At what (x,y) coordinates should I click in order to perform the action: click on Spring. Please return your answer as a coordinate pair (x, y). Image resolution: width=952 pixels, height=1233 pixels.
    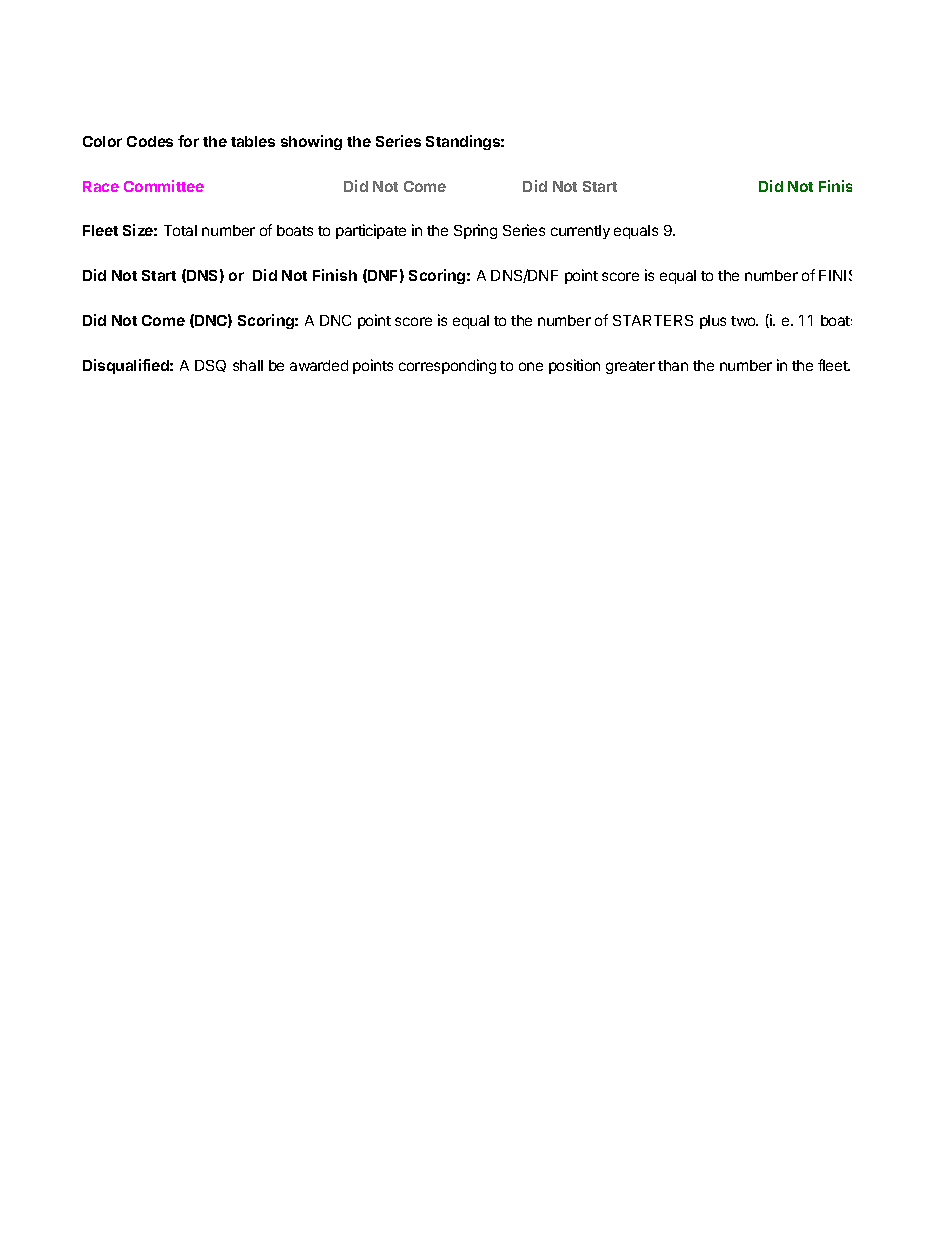
    Looking at the image, I should click on (475, 231).
